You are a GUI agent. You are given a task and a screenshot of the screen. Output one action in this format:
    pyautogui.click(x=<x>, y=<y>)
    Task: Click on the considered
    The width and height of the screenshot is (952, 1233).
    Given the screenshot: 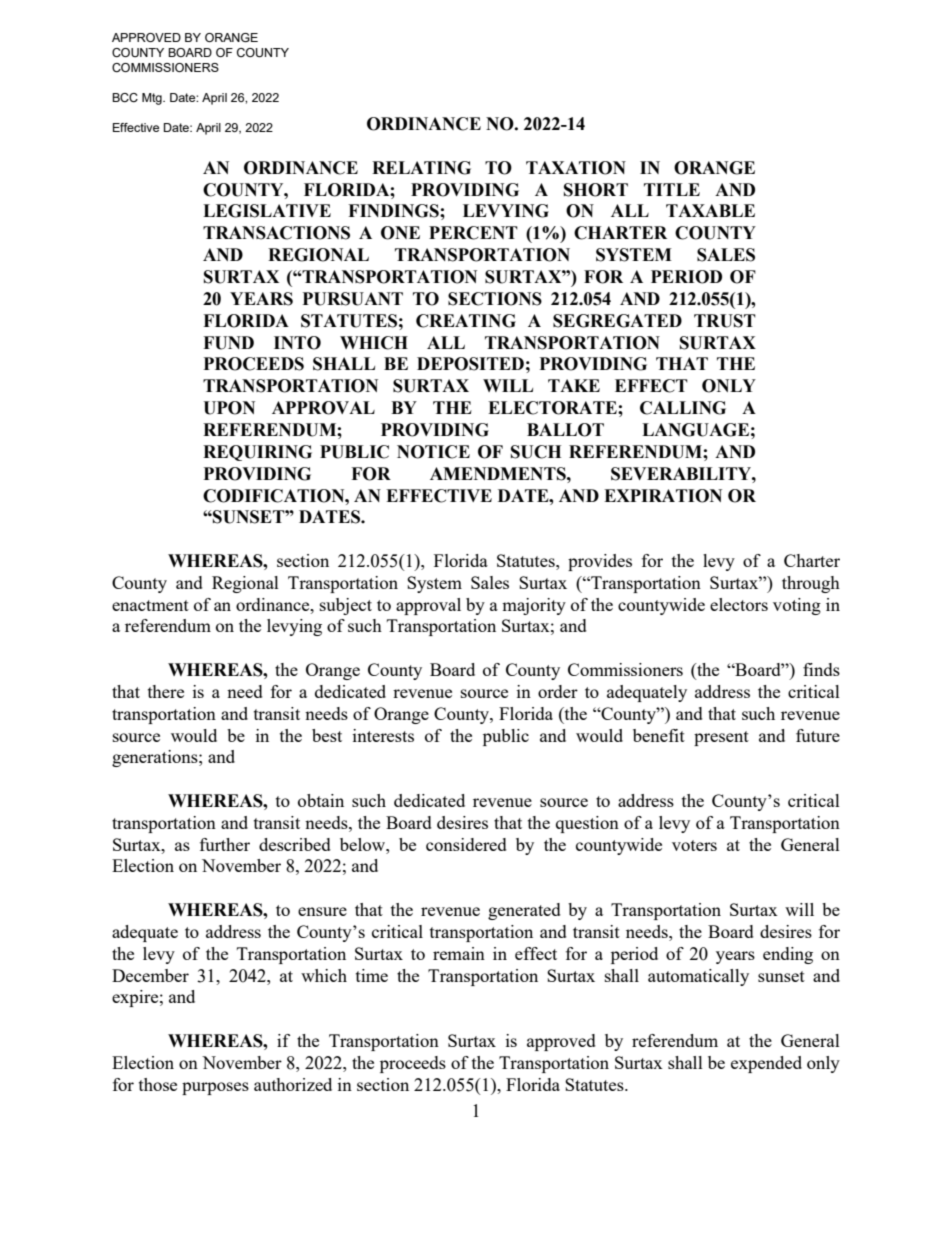 What is the action you would take?
    pyautogui.click(x=466, y=844)
